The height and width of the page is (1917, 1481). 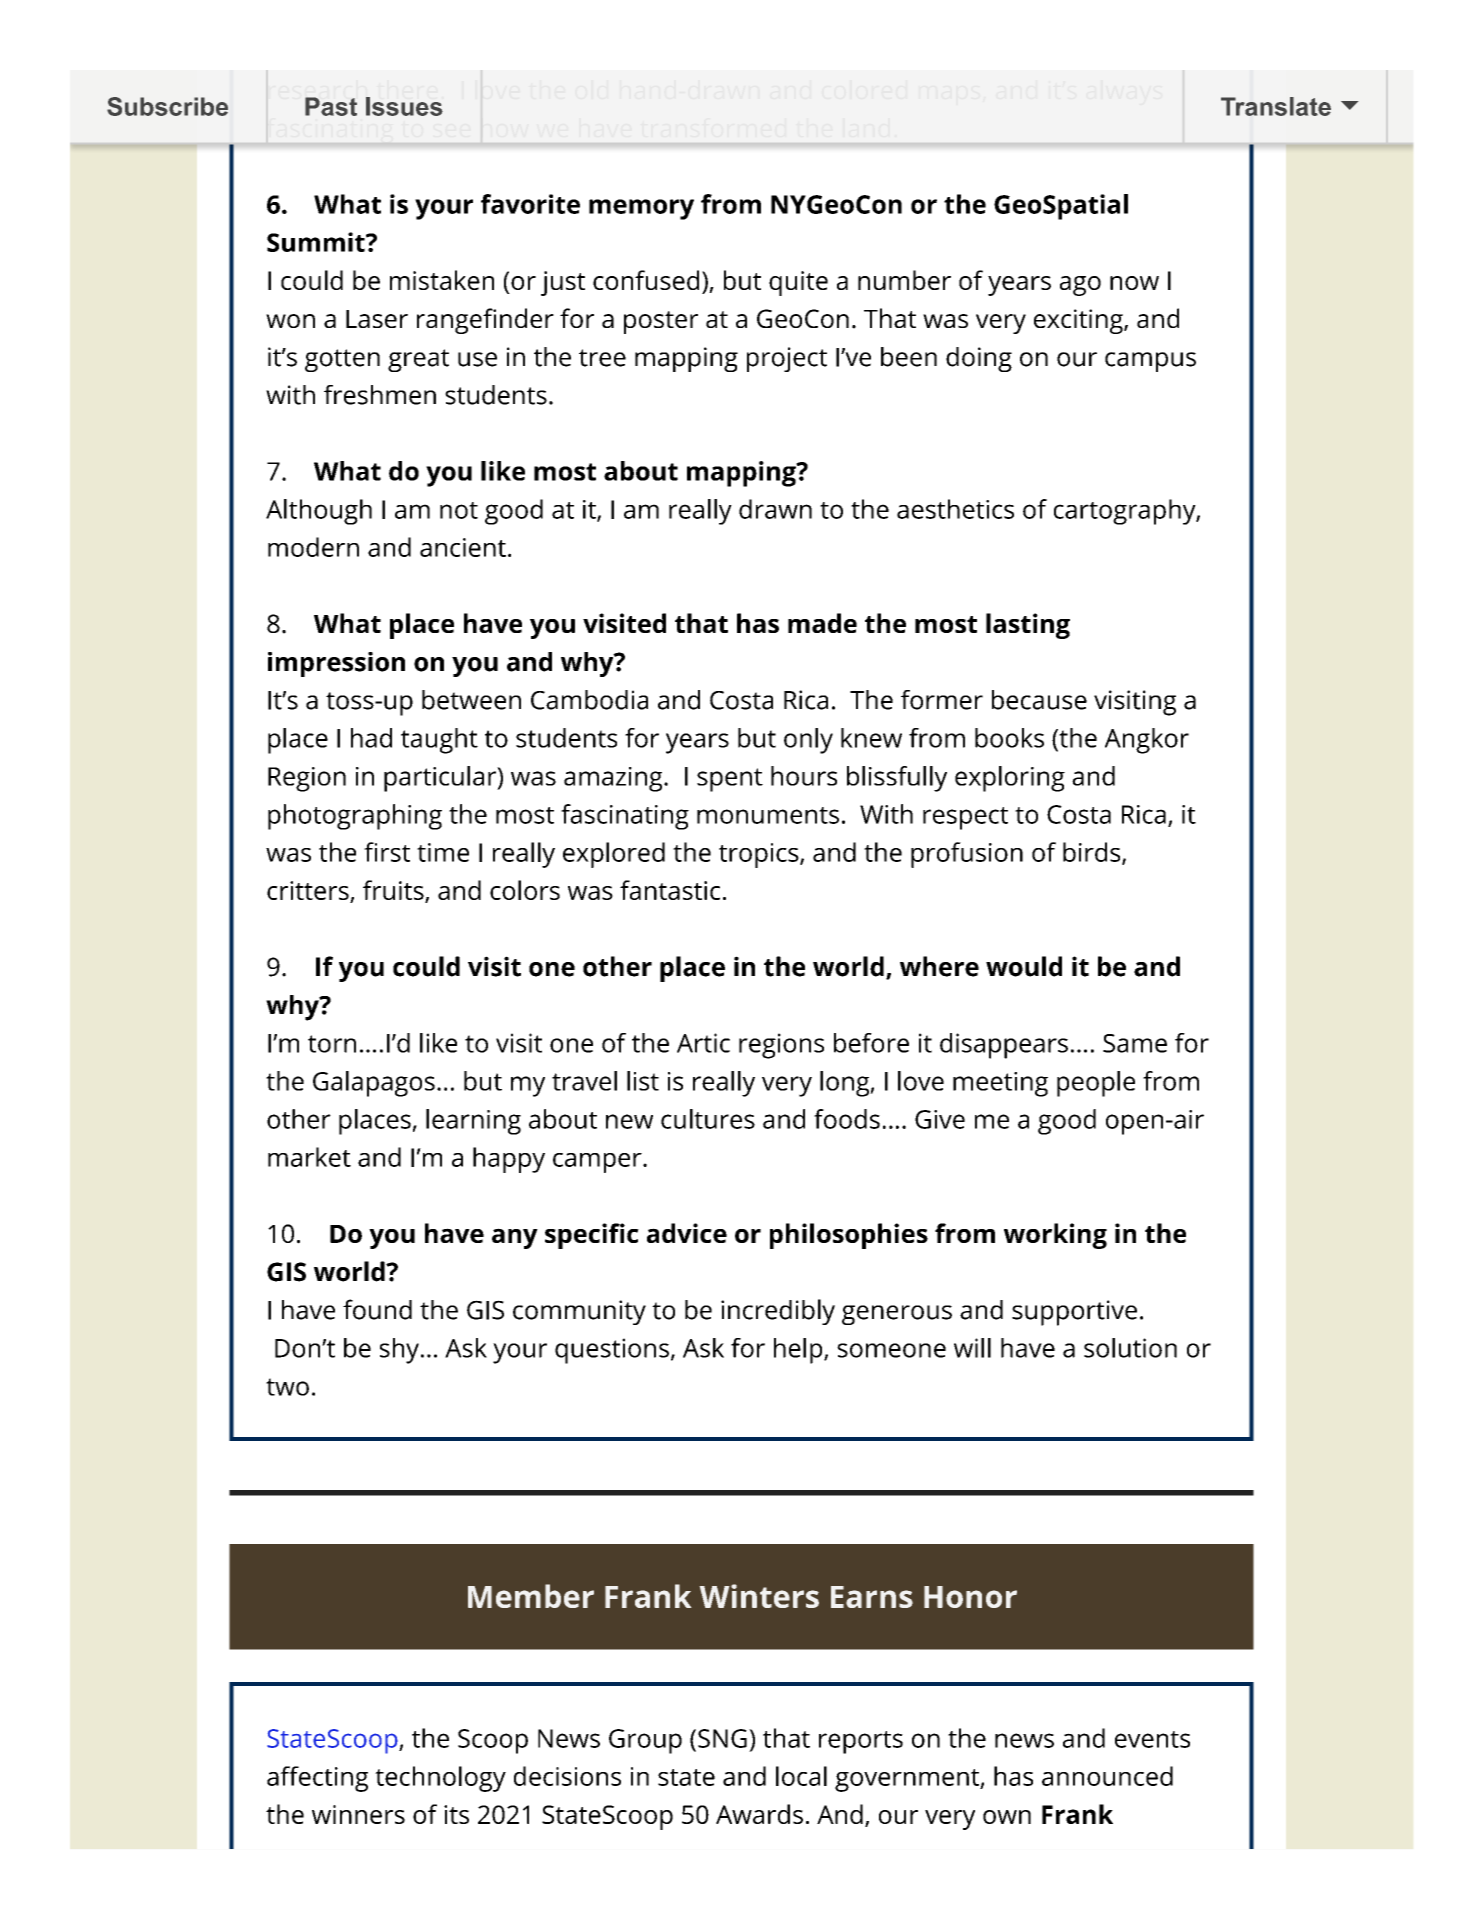 I want to click on only, so click(x=808, y=741).
